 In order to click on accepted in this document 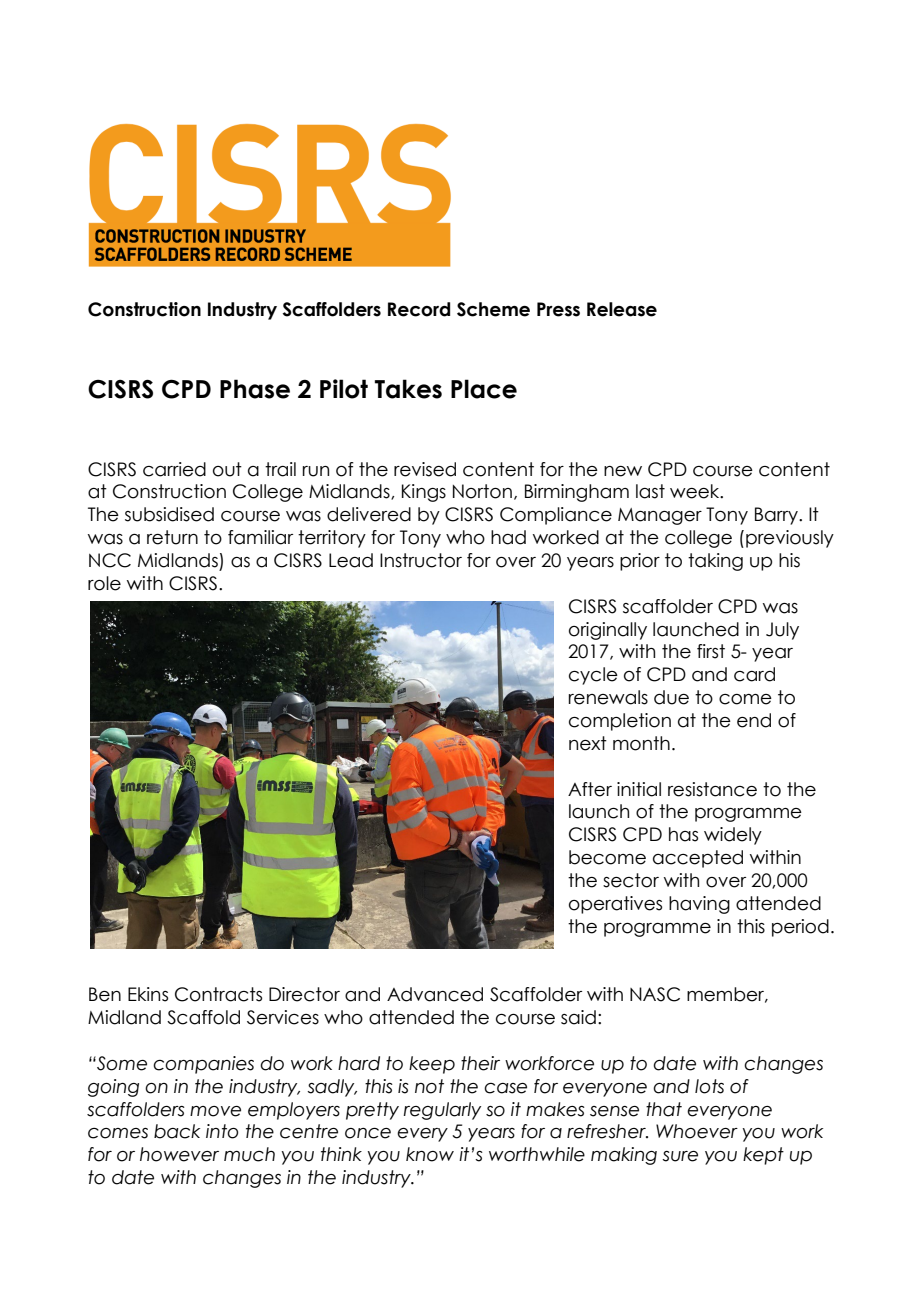, I will do `click(698, 859)`.
